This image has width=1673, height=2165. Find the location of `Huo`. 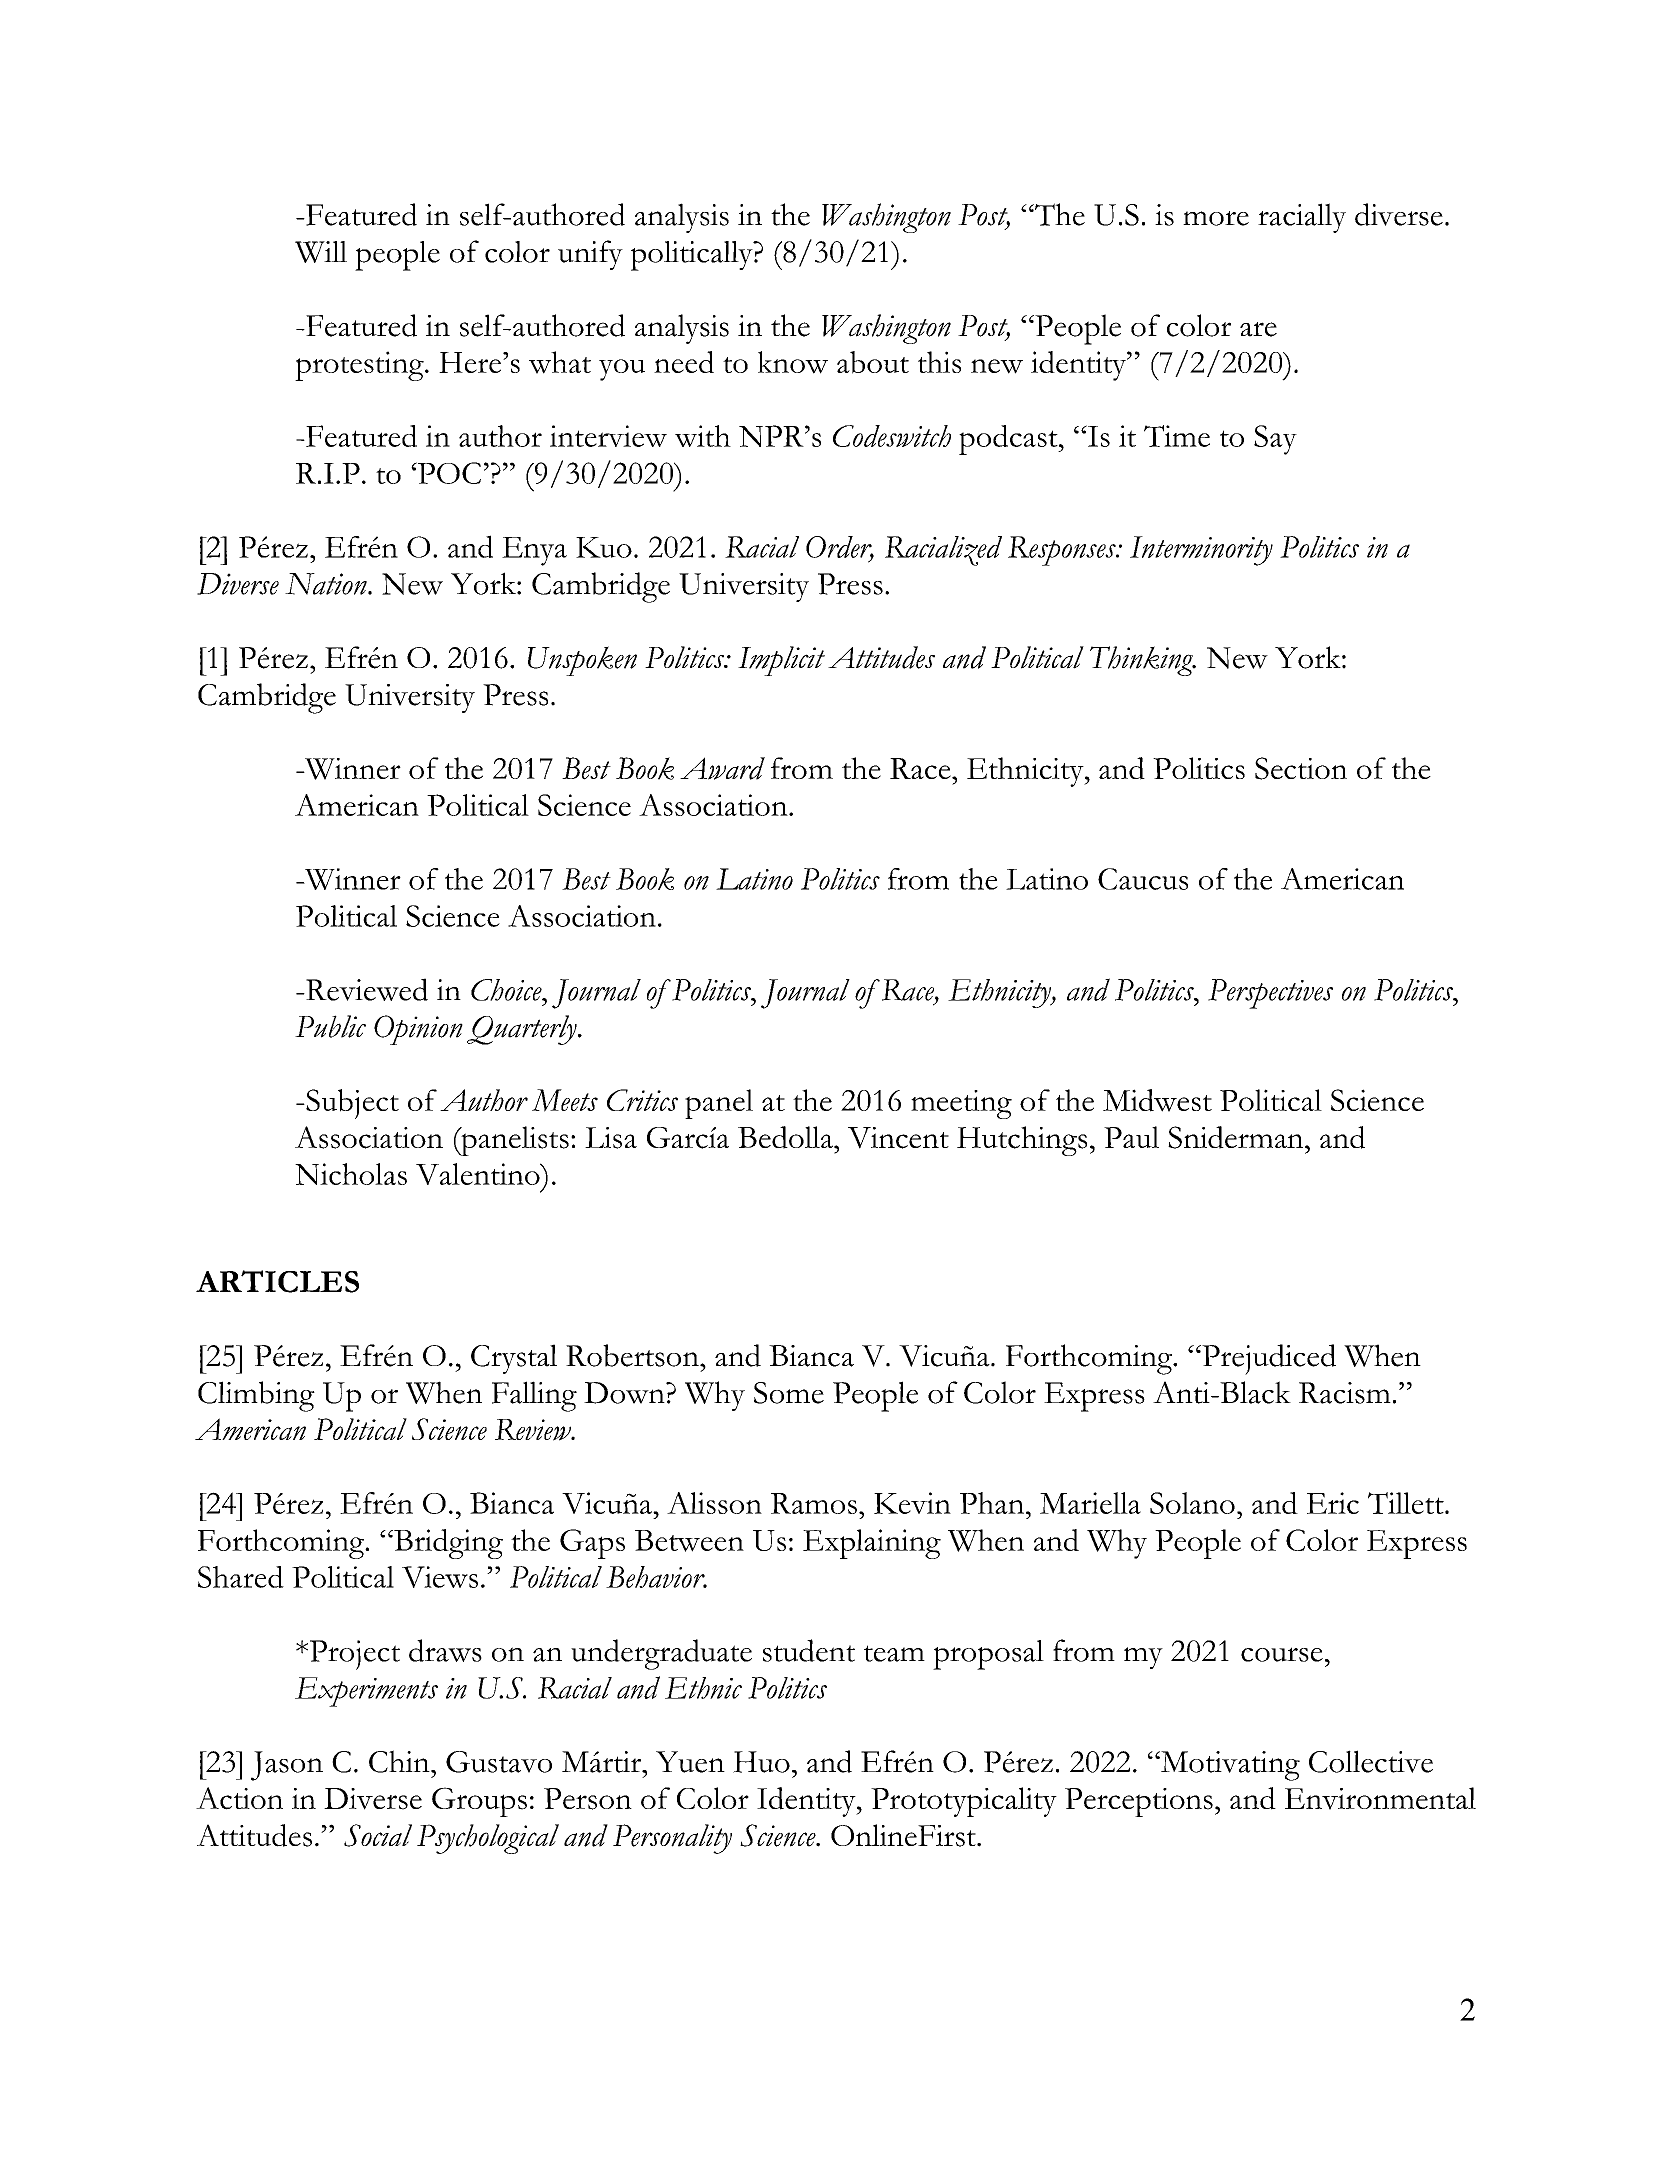

Huo is located at coordinates (761, 1762).
